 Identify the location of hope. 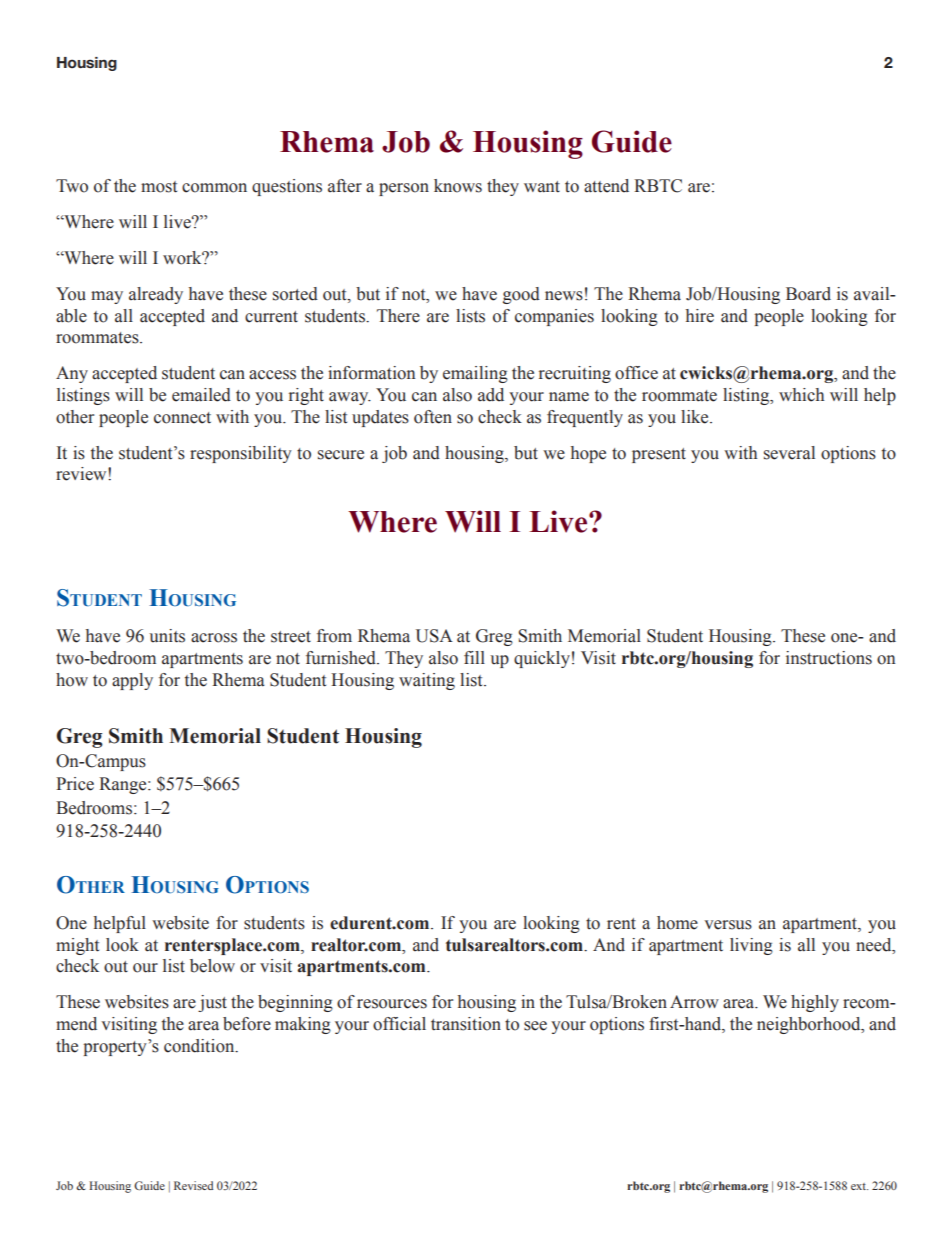
(588, 454).
